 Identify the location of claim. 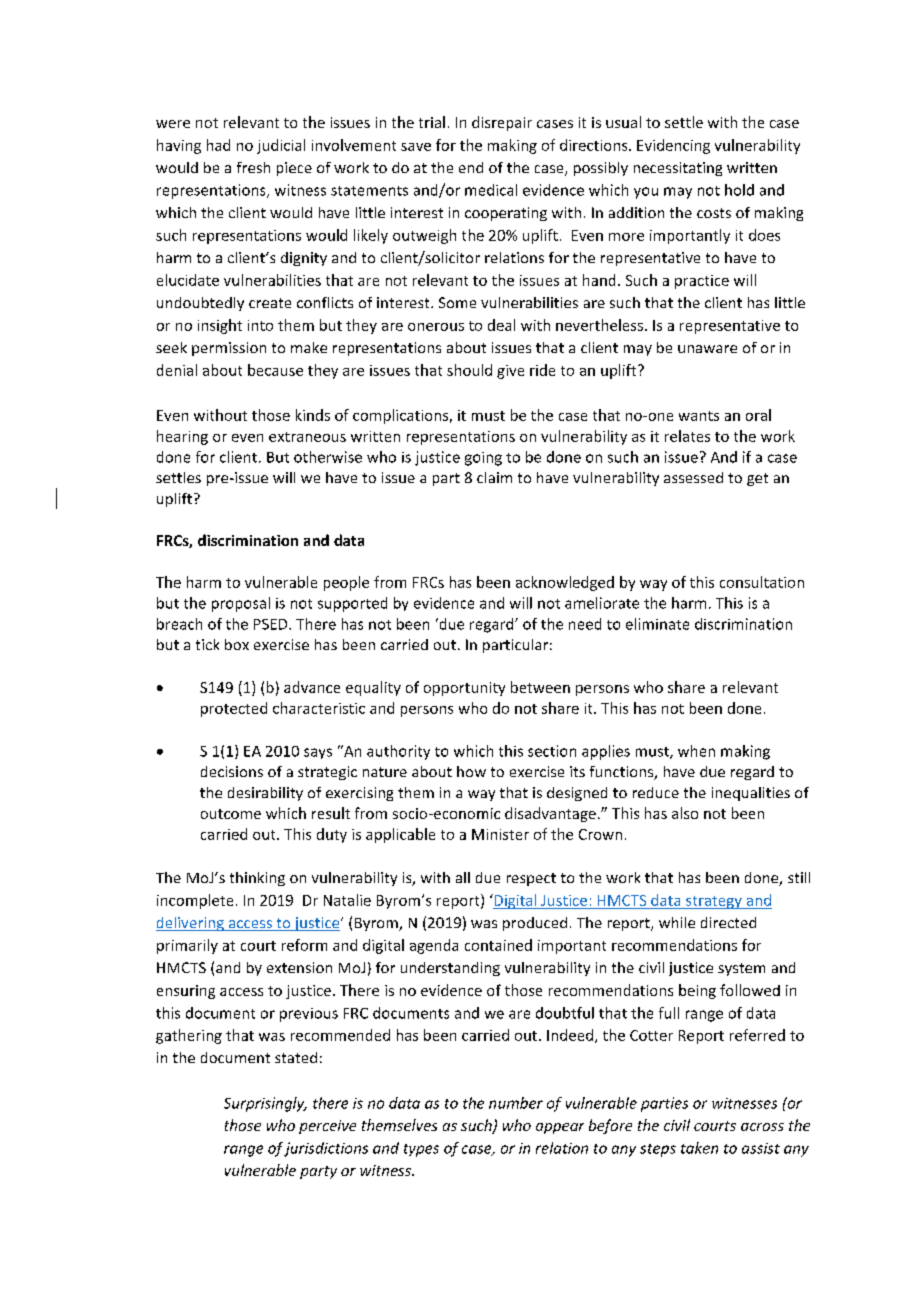
(494, 477).
